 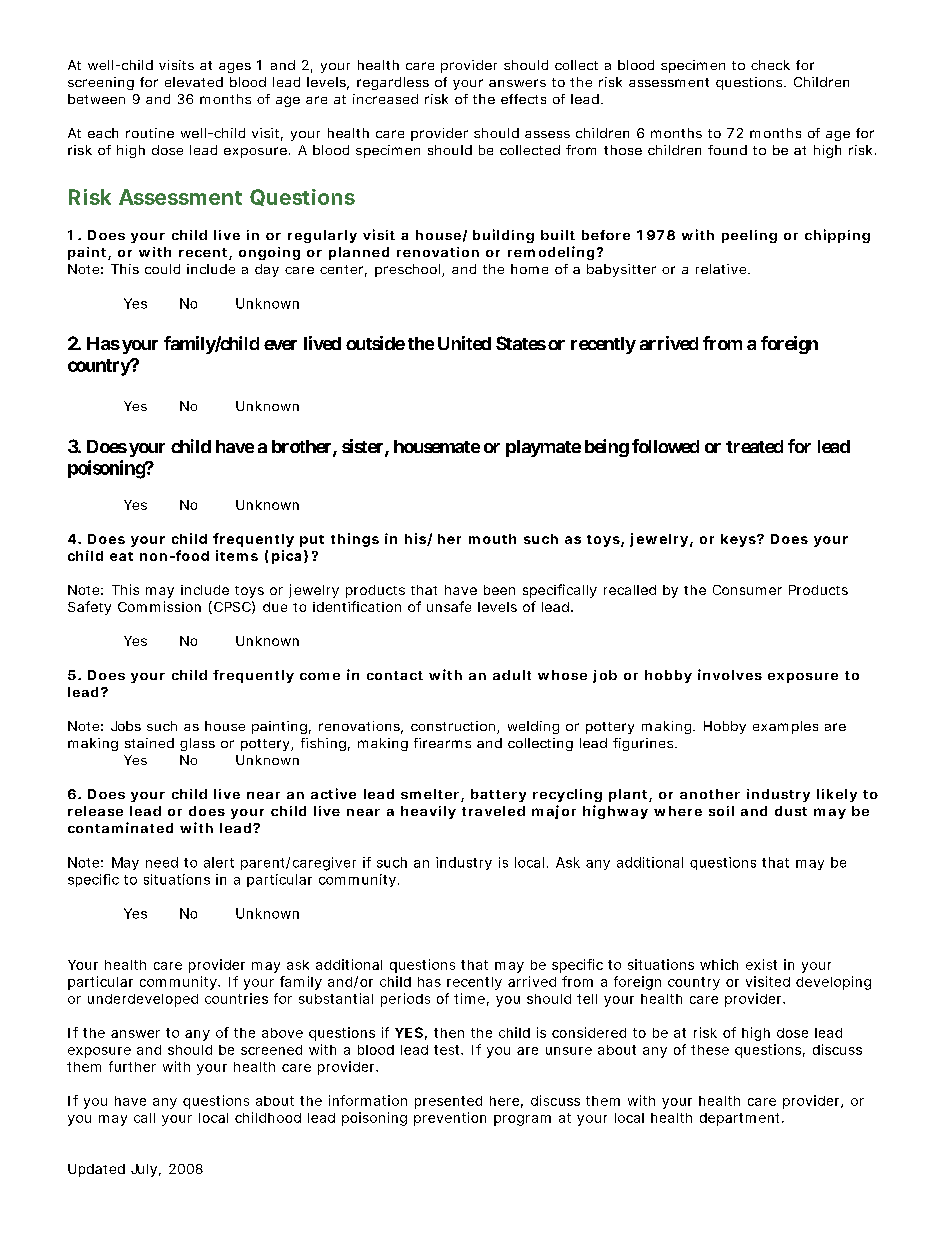 I want to click on check, so click(x=770, y=65).
